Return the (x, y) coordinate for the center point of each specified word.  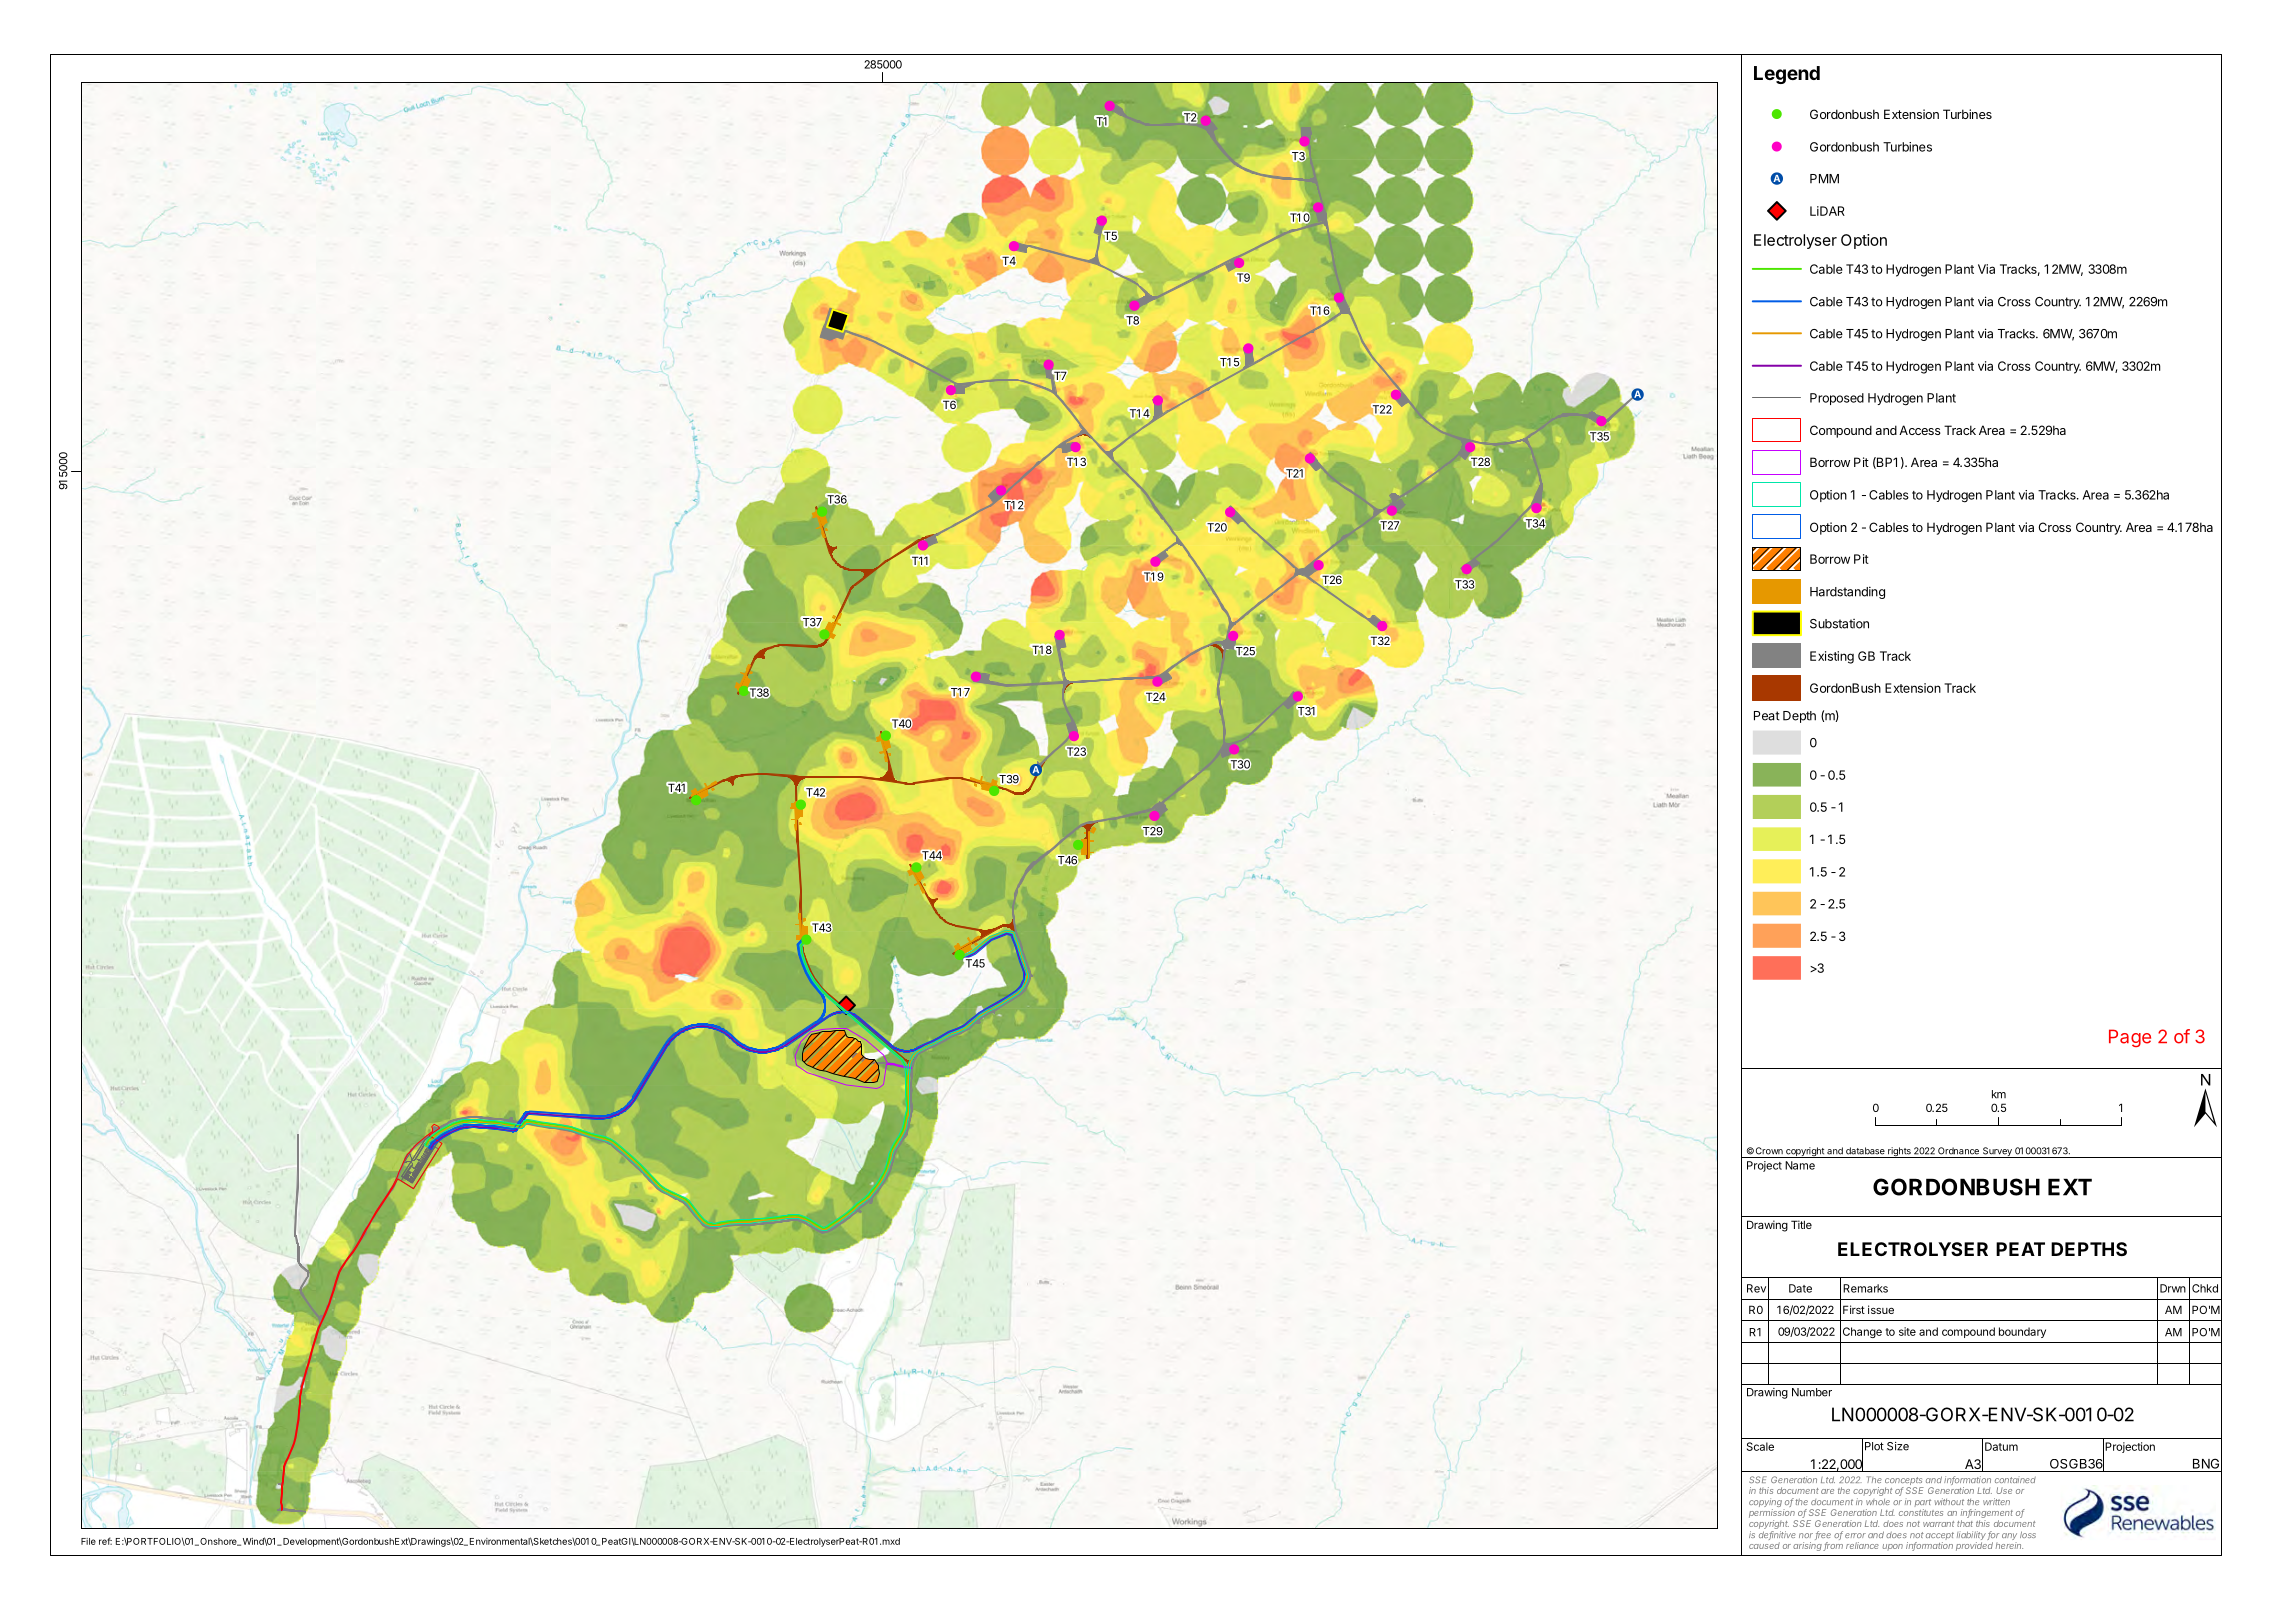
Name (1800, 1165)
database (1865, 1151)
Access (1920, 430)
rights (1899, 1152)
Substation (1839, 624)
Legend (1787, 75)
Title (1801, 1224)
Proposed (1837, 399)
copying (1766, 1504)
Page (2130, 1038)
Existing (1832, 657)
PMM (1824, 179)
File (88, 1541)
